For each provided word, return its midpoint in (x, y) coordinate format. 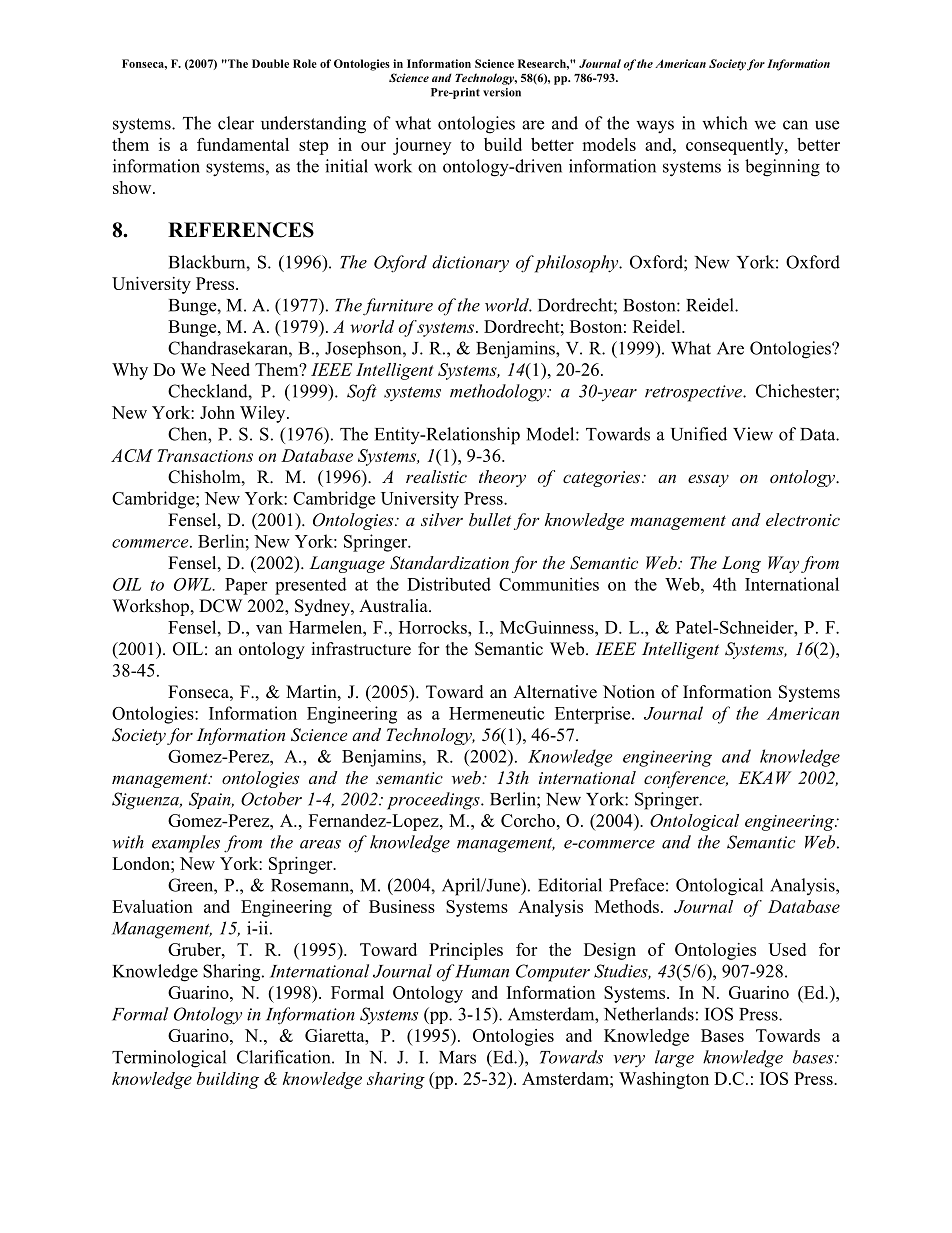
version (502, 92)
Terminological (169, 1059)
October (271, 799)
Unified (699, 434)
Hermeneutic (497, 713)
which (724, 123)
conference (686, 779)
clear (236, 123)
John (217, 412)
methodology (499, 393)
